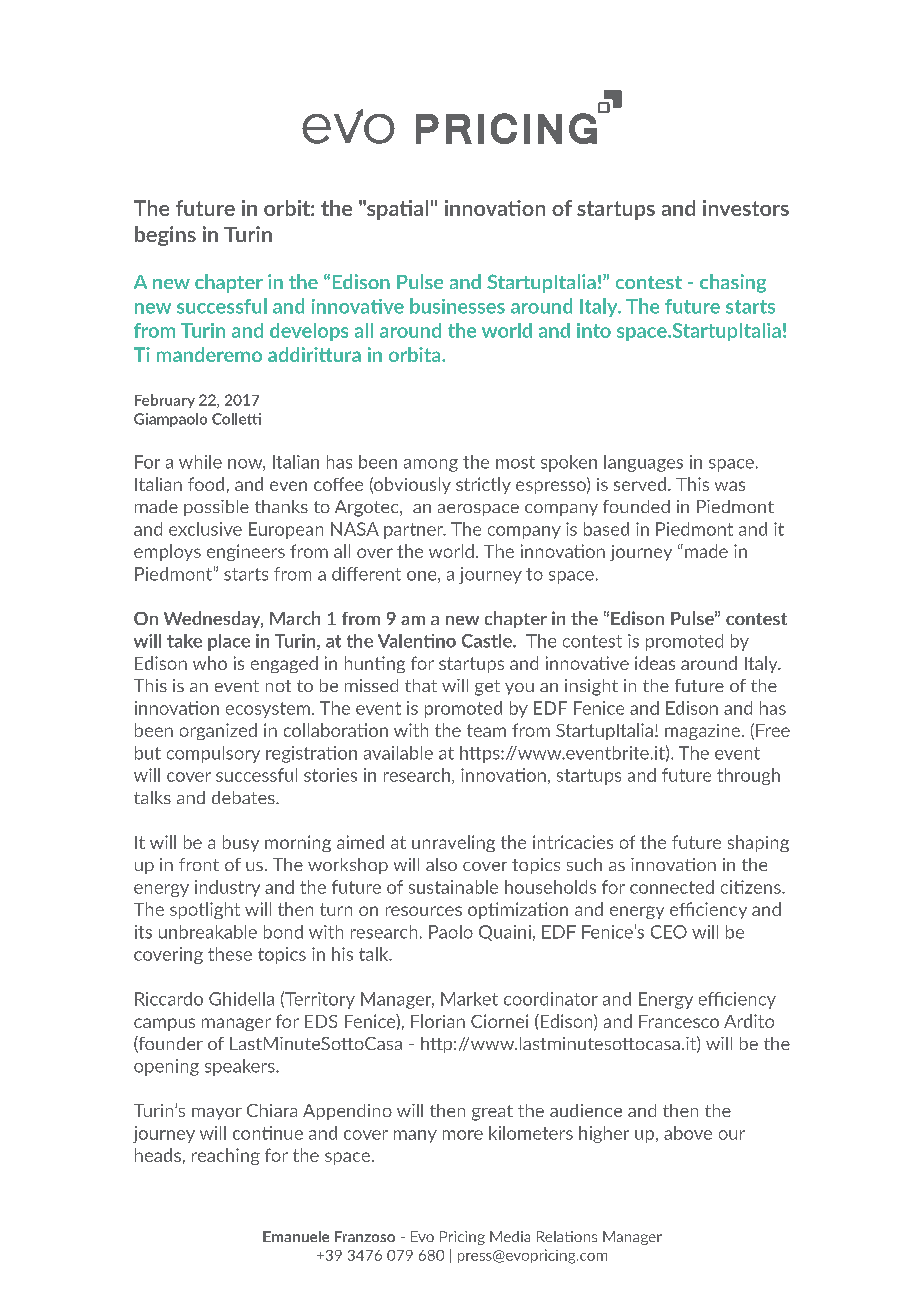 The height and width of the screenshot is (1308, 924). I want to click on businesses, so click(457, 306).
